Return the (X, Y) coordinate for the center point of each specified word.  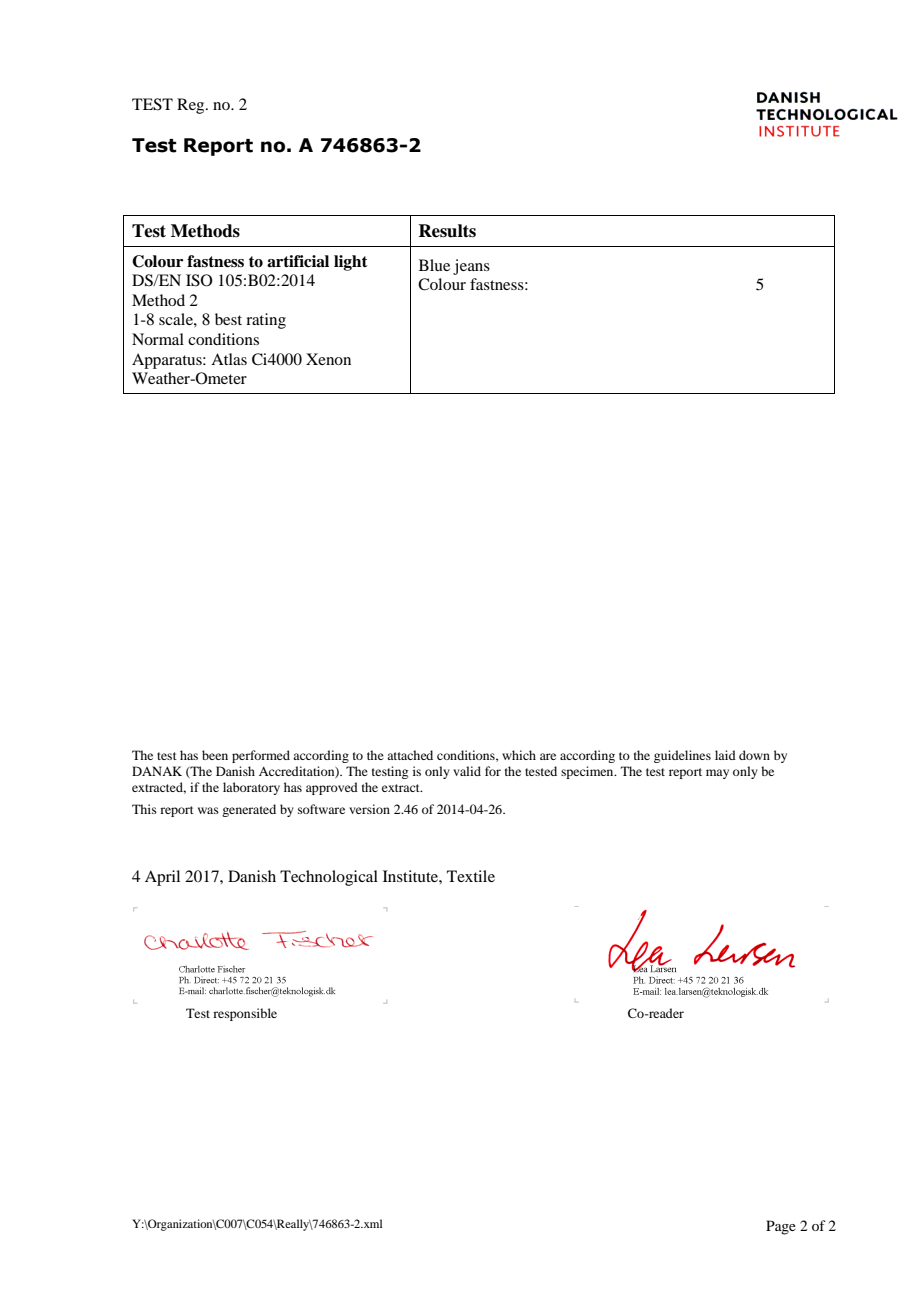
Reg (192, 106)
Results (447, 231)
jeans (471, 267)
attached (410, 755)
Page (781, 1227)
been (215, 755)
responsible (245, 1014)
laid (725, 755)
